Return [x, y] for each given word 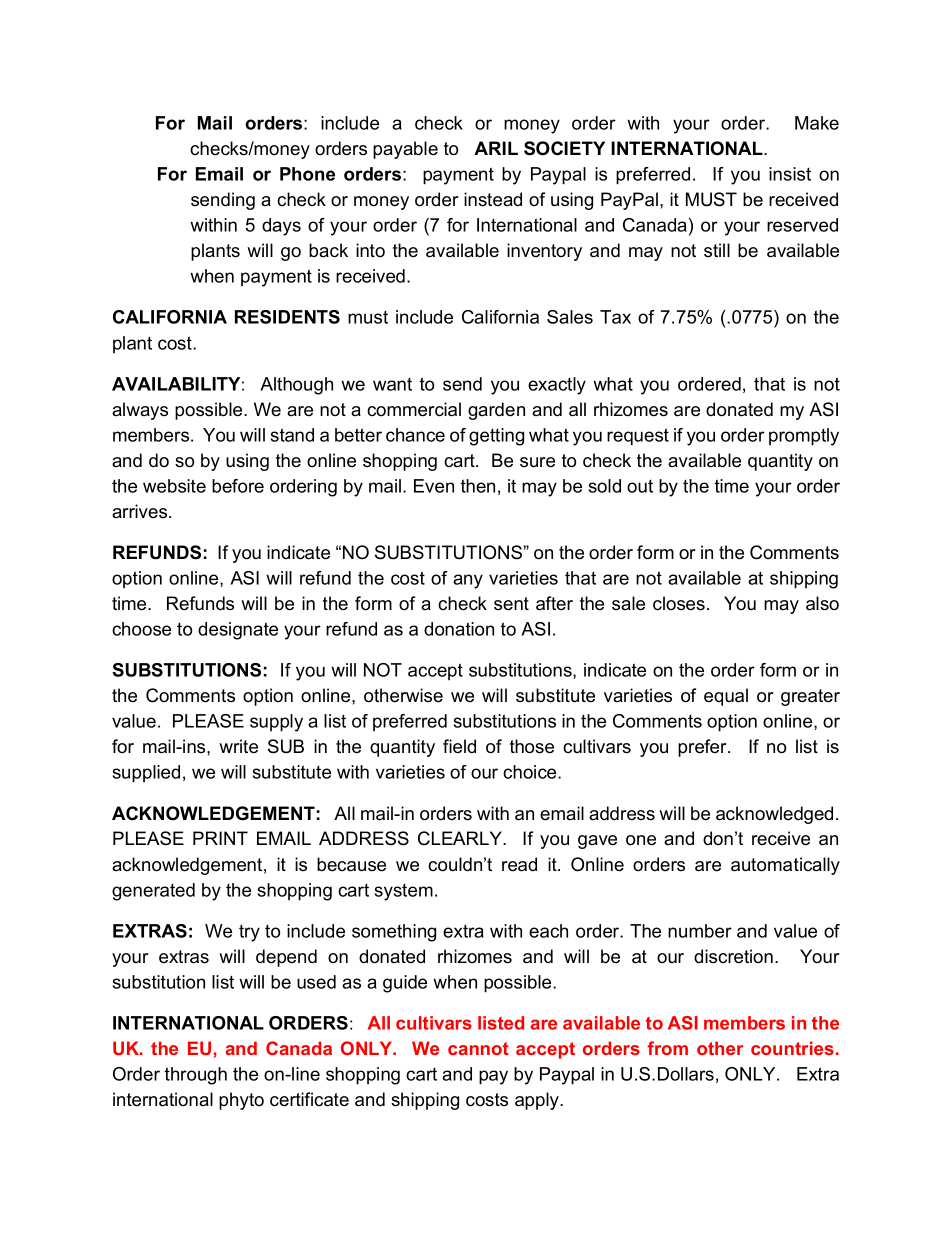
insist [790, 174]
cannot [478, 1048]
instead [493, 199]
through [196, 1076]
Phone [307, 174]
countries [792, 1048]
